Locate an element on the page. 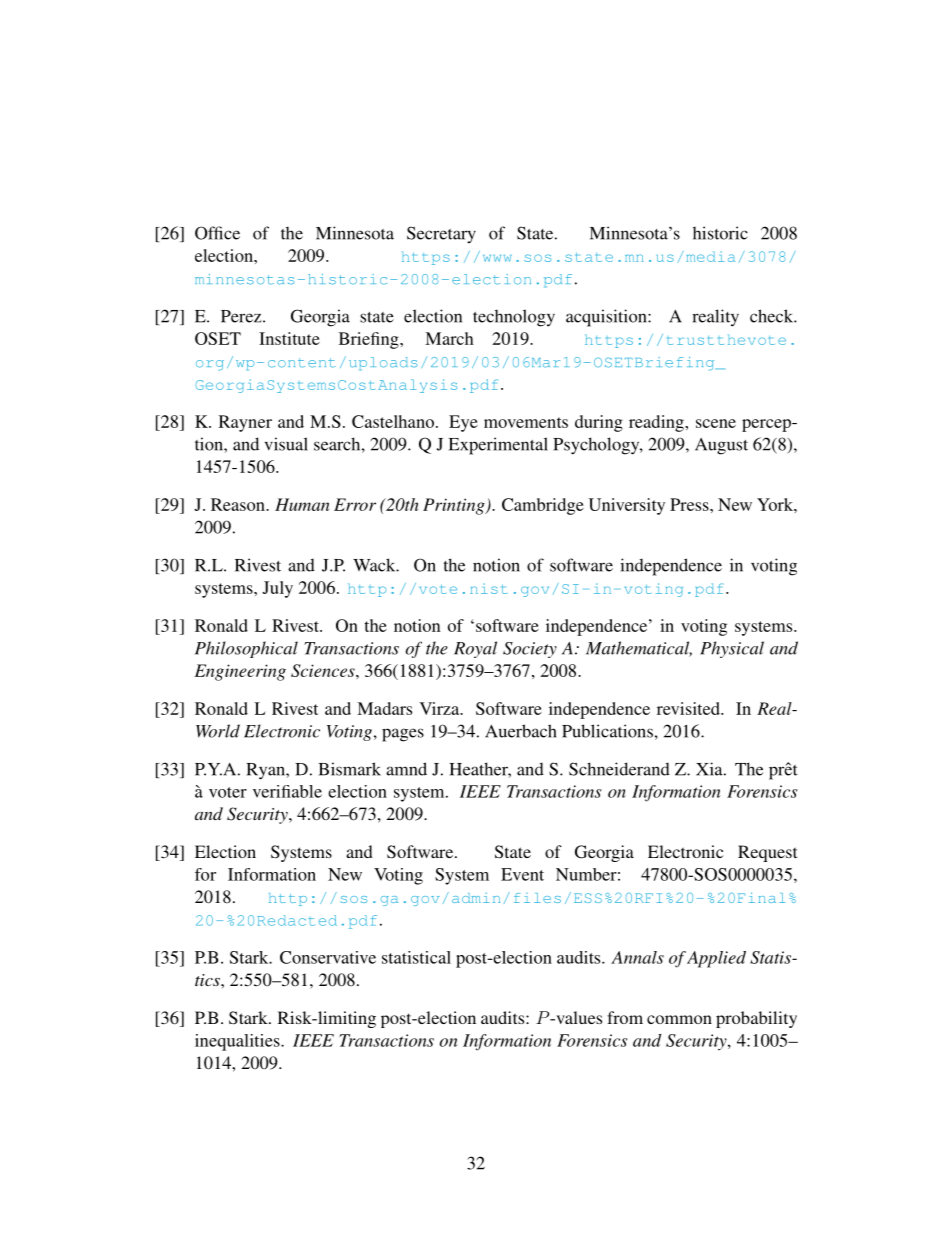 The image size is (952, 1233). Secretary is located at coordinates (441, 234).
